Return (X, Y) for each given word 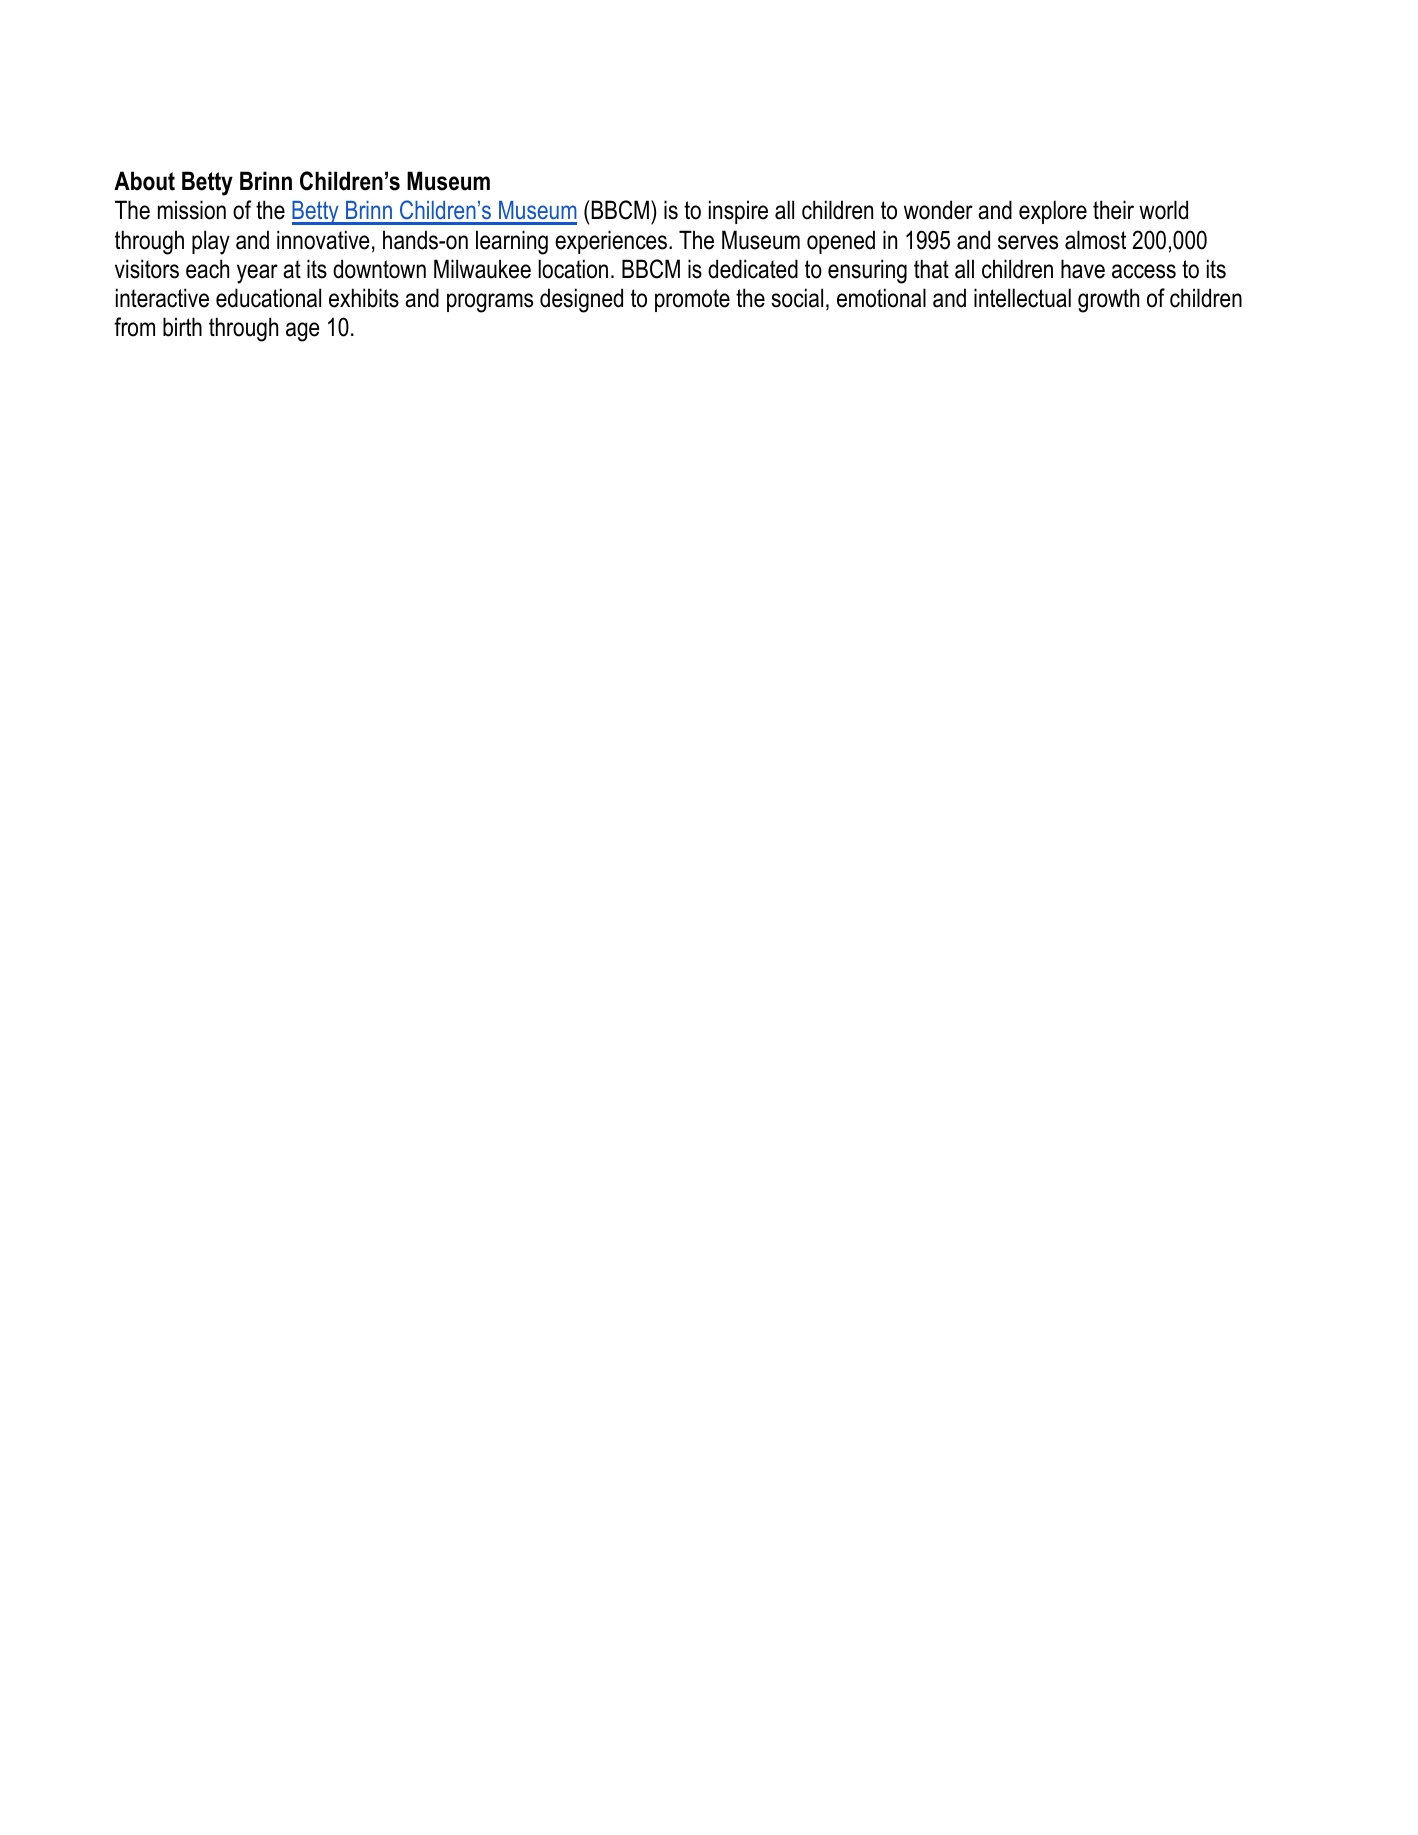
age (303, 332)
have (1083, 269)
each (207, 269)
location (573, 269)
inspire (738, 212)
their (1113, 210)
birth (182, 327)
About (144, 181)
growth (1108, 300)
